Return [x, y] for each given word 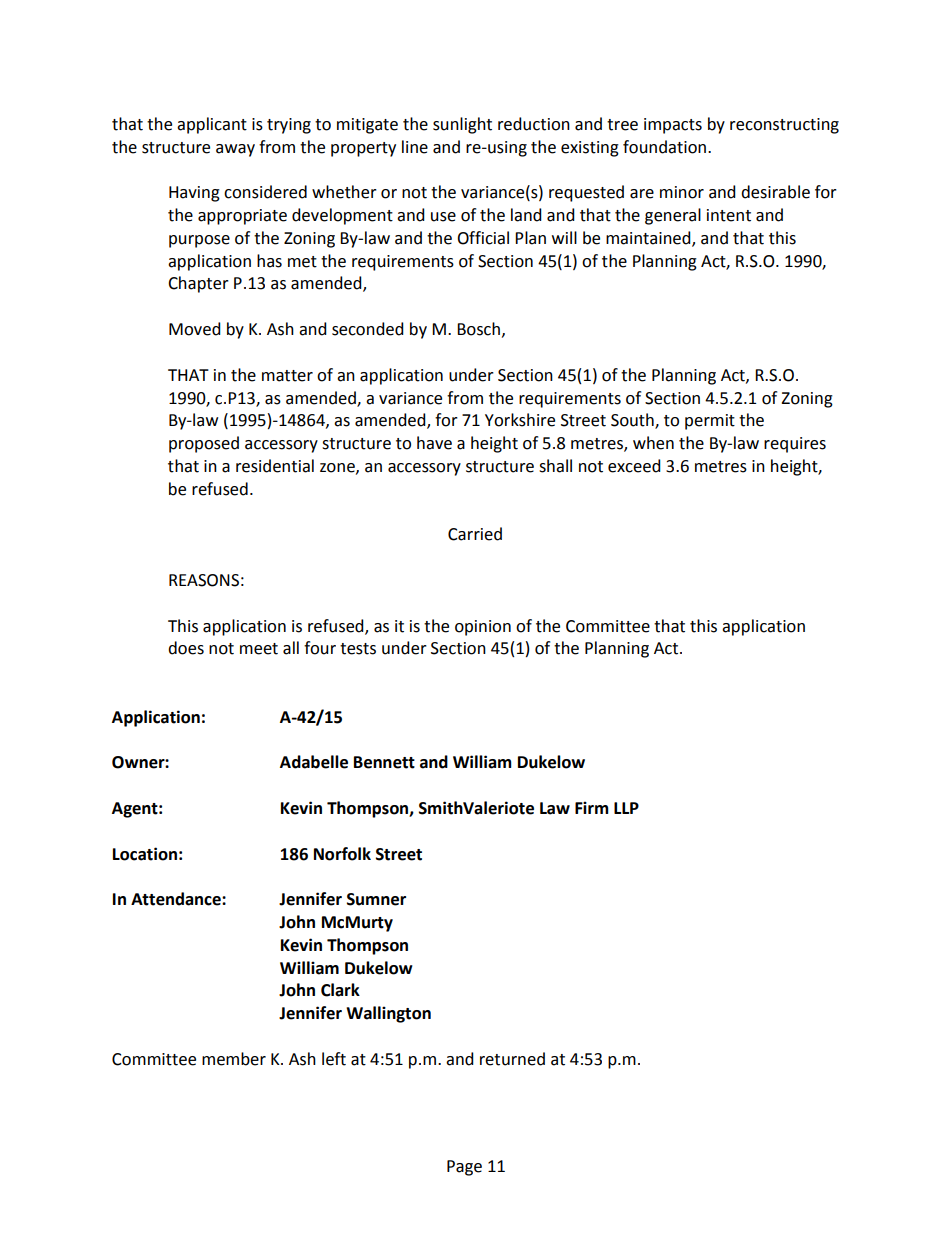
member [234, 1059]
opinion [483, 628]
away [235, 150]
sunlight [462, 125]
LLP [626, 808]
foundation [664, 147]
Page [464, 1168]
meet [259, 649]
